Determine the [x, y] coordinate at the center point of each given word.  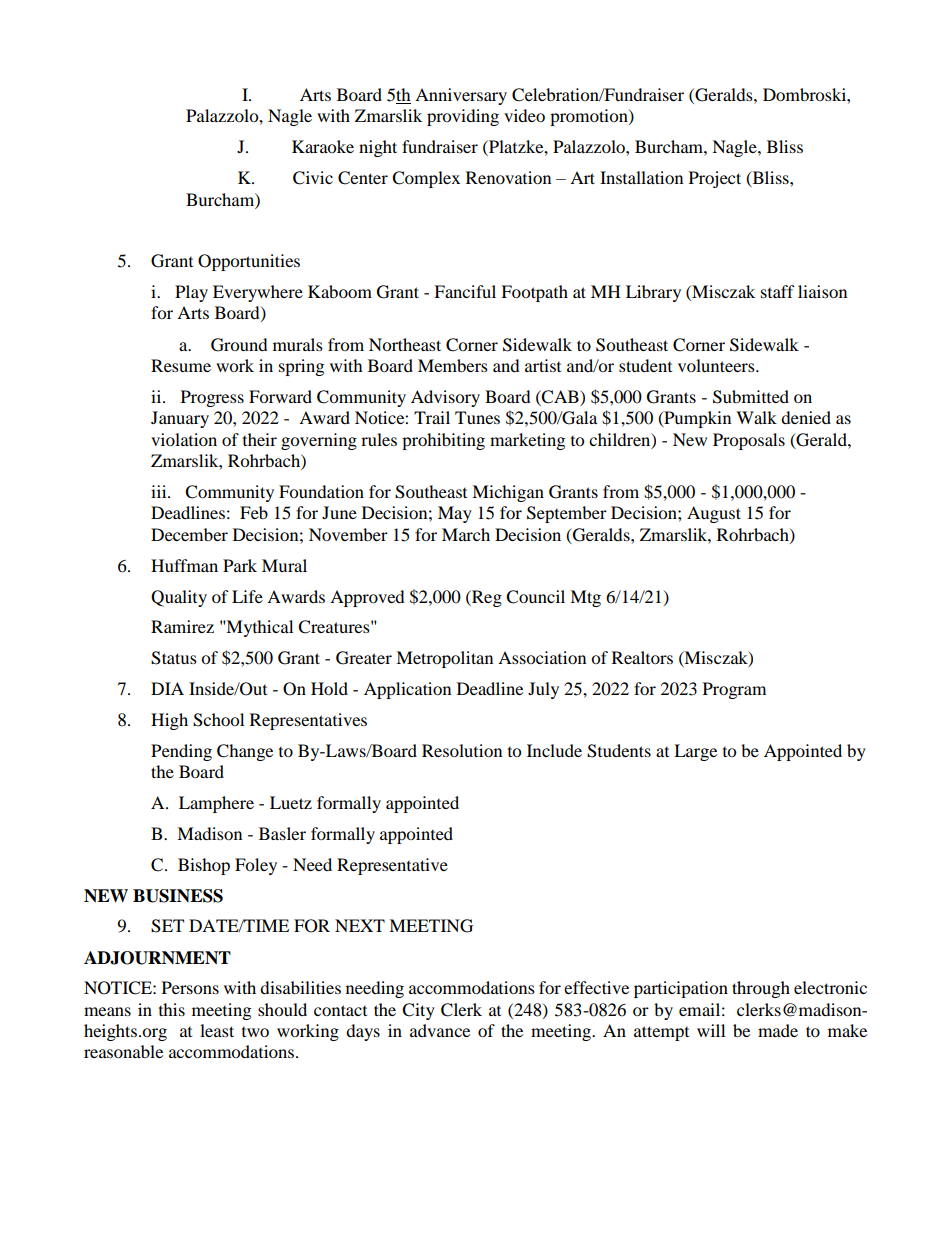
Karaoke [323, 146]
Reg [486, 598]
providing [463, 117]
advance [440, 1030]
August [714, 514]
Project [715, 179]
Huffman [184, 565]
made [778, 1030]
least [217, 1030]
